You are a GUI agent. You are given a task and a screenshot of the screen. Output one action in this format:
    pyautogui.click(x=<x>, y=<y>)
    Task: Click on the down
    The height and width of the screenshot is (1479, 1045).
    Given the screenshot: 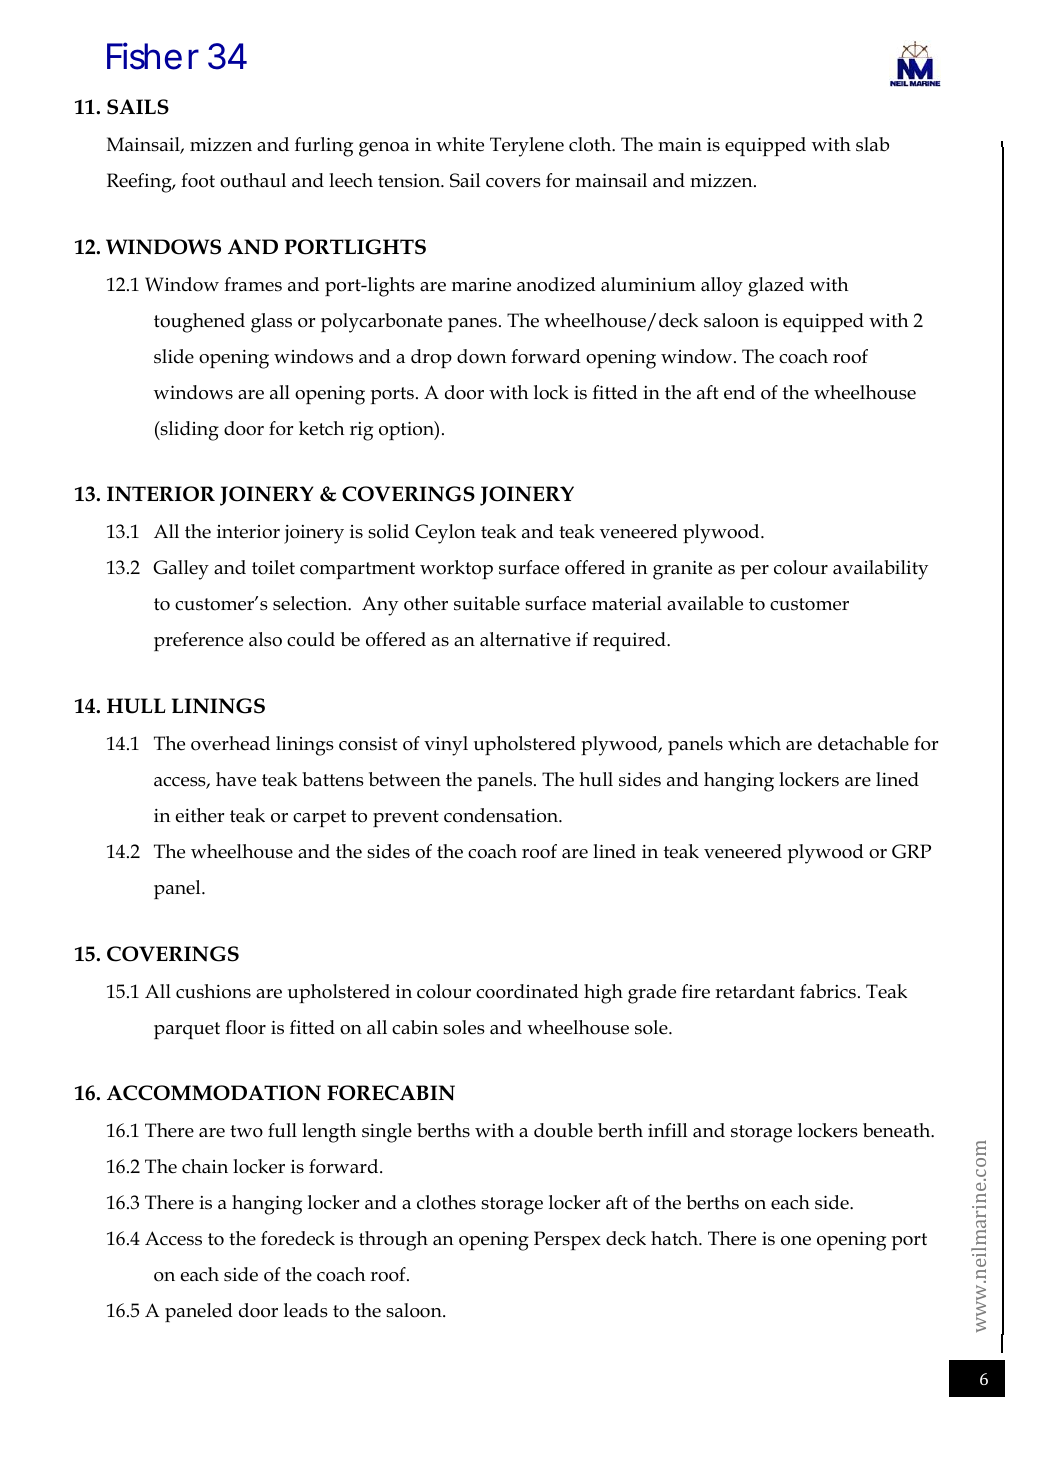 What is the action you would take?
    pyautogui.click(x=482, y=356)
